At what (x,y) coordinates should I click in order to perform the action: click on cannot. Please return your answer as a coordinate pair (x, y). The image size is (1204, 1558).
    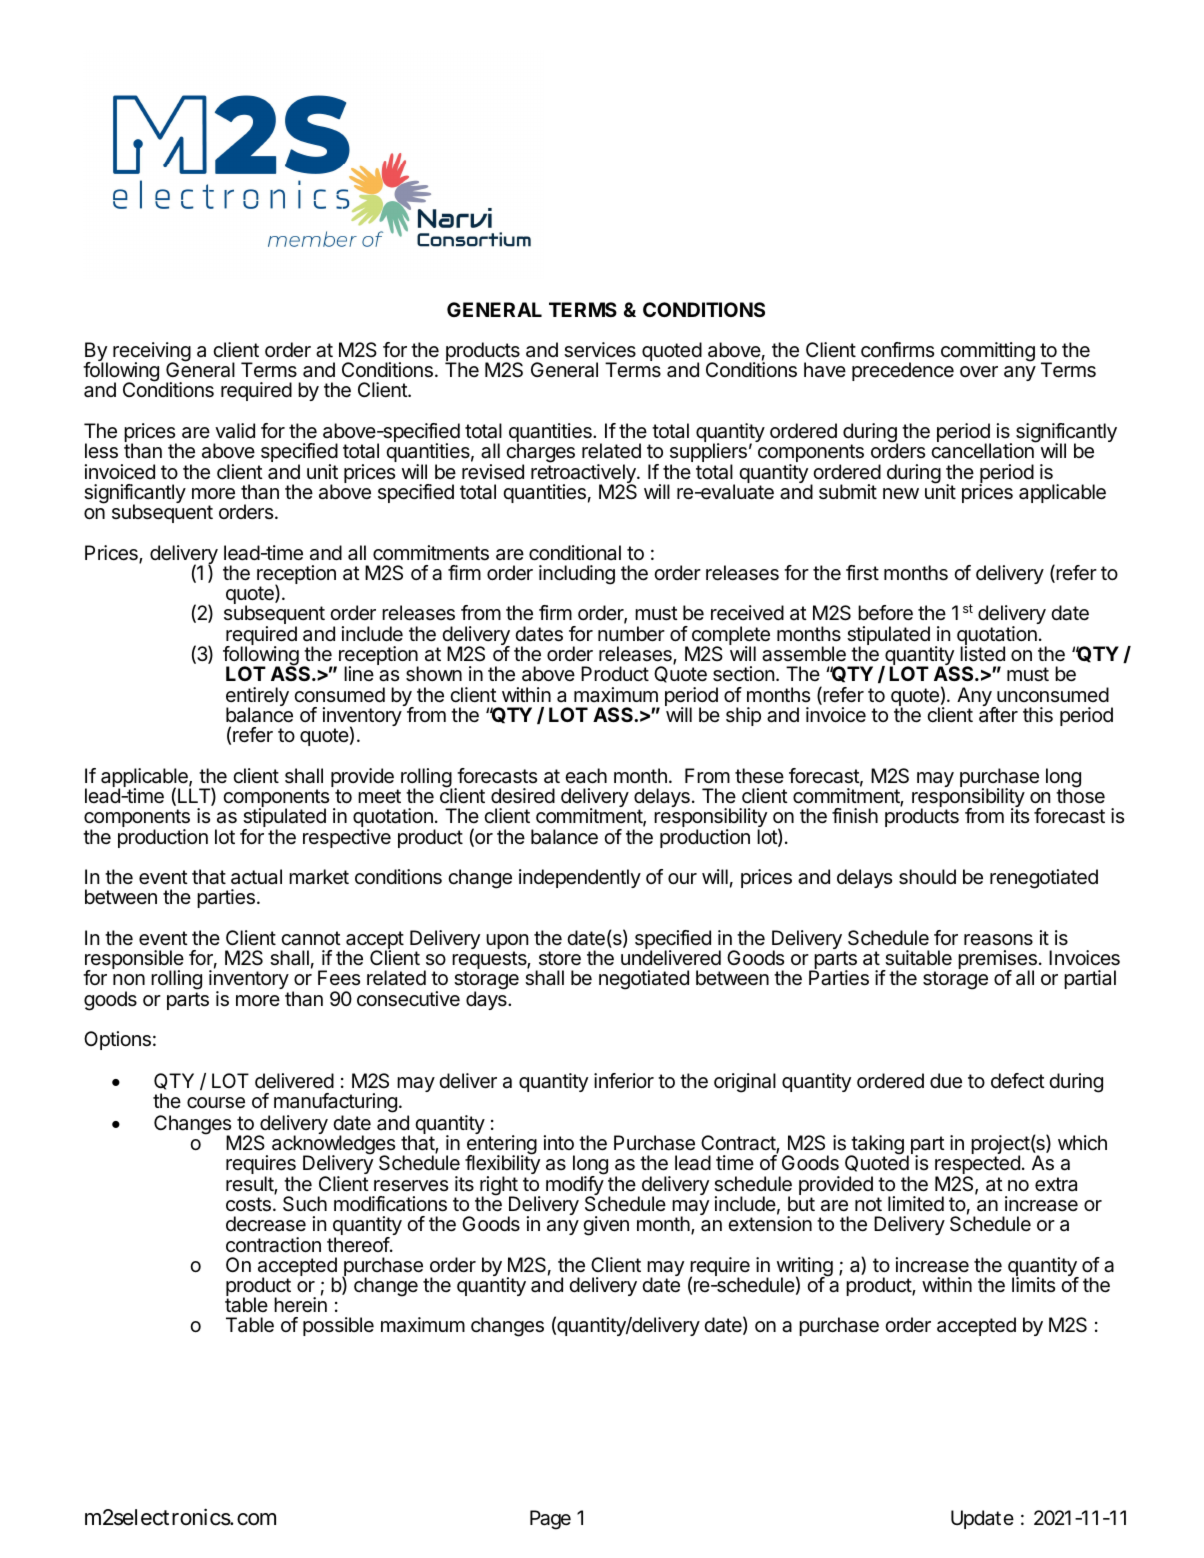
    Looking at the image, I should click on (311, 938).
